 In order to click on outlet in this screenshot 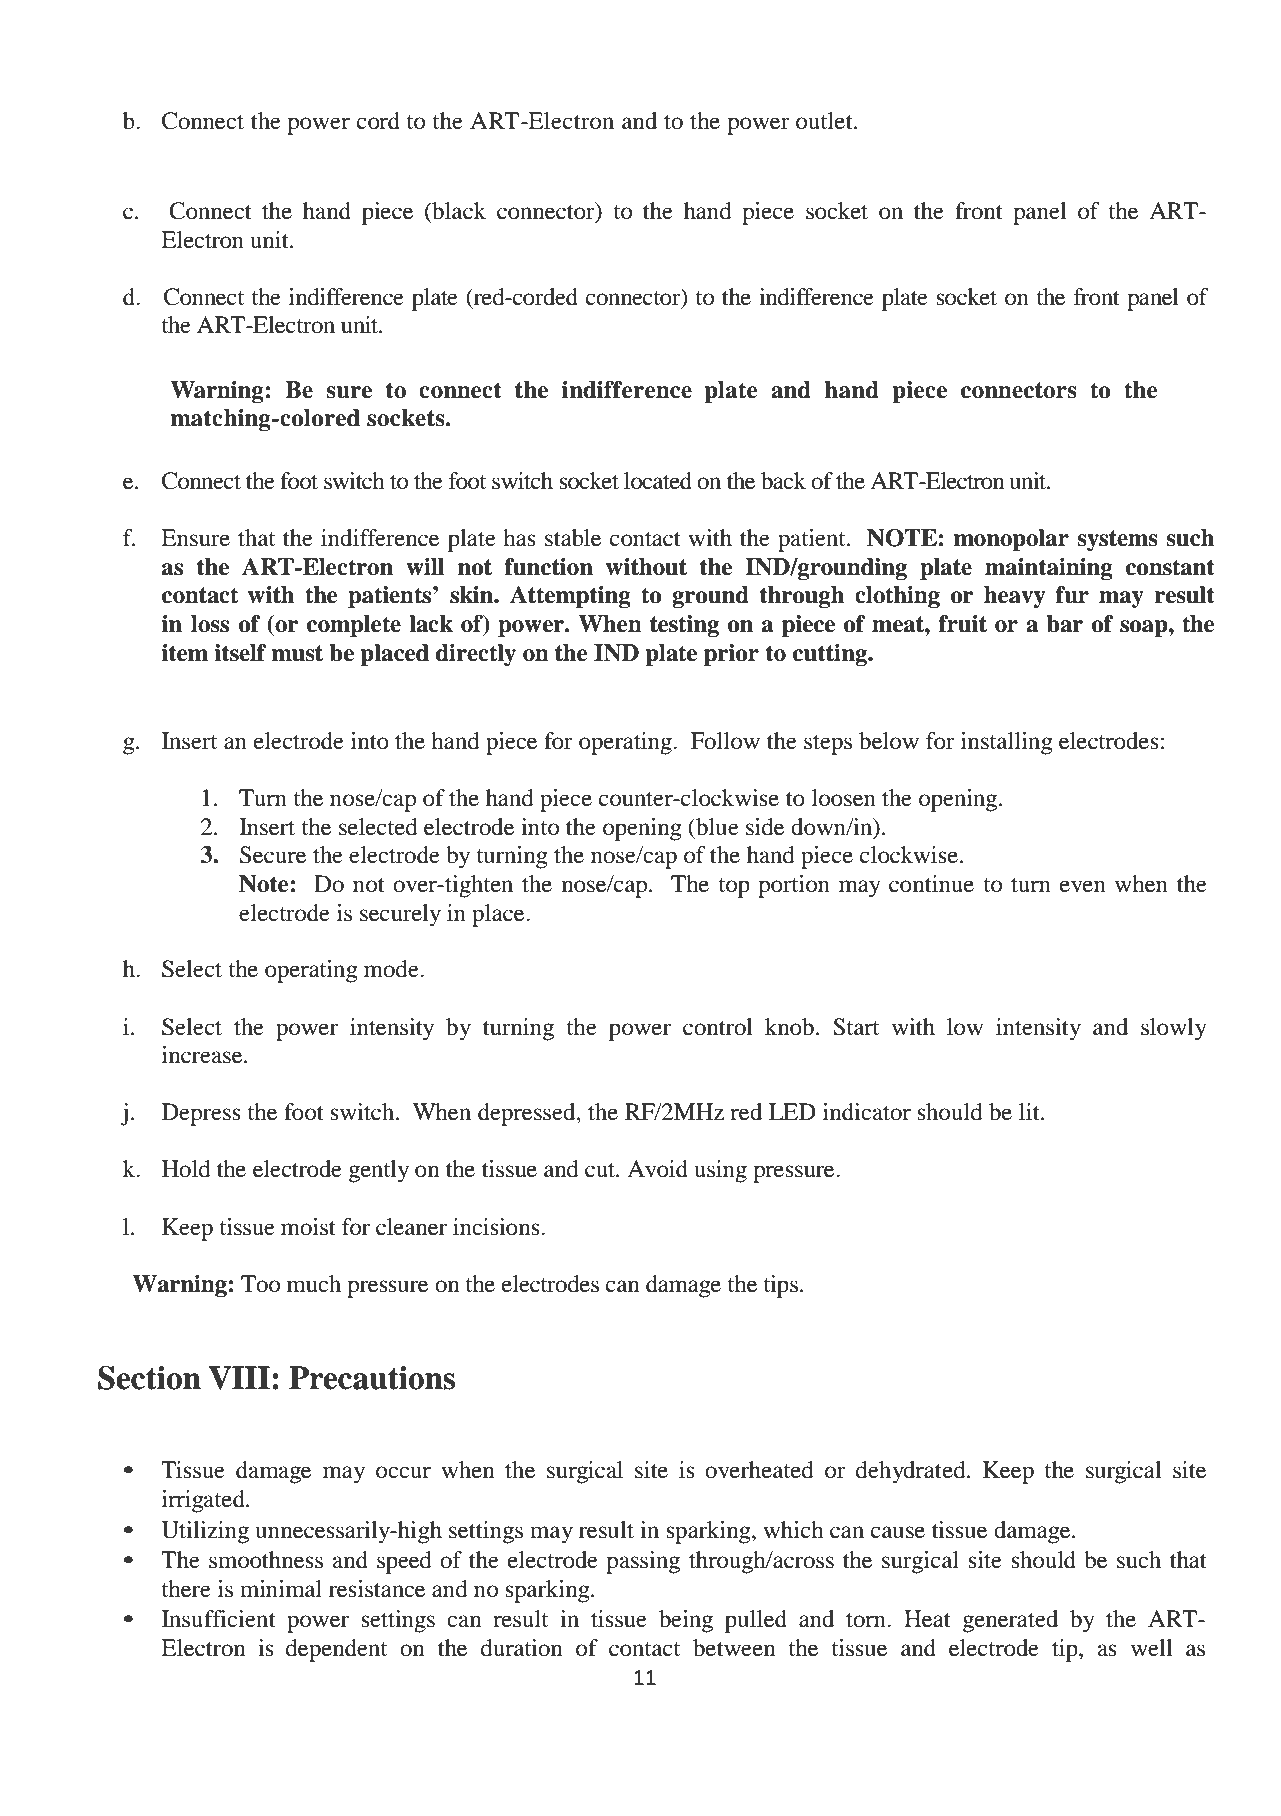, I will do `click(825, 121)`.
